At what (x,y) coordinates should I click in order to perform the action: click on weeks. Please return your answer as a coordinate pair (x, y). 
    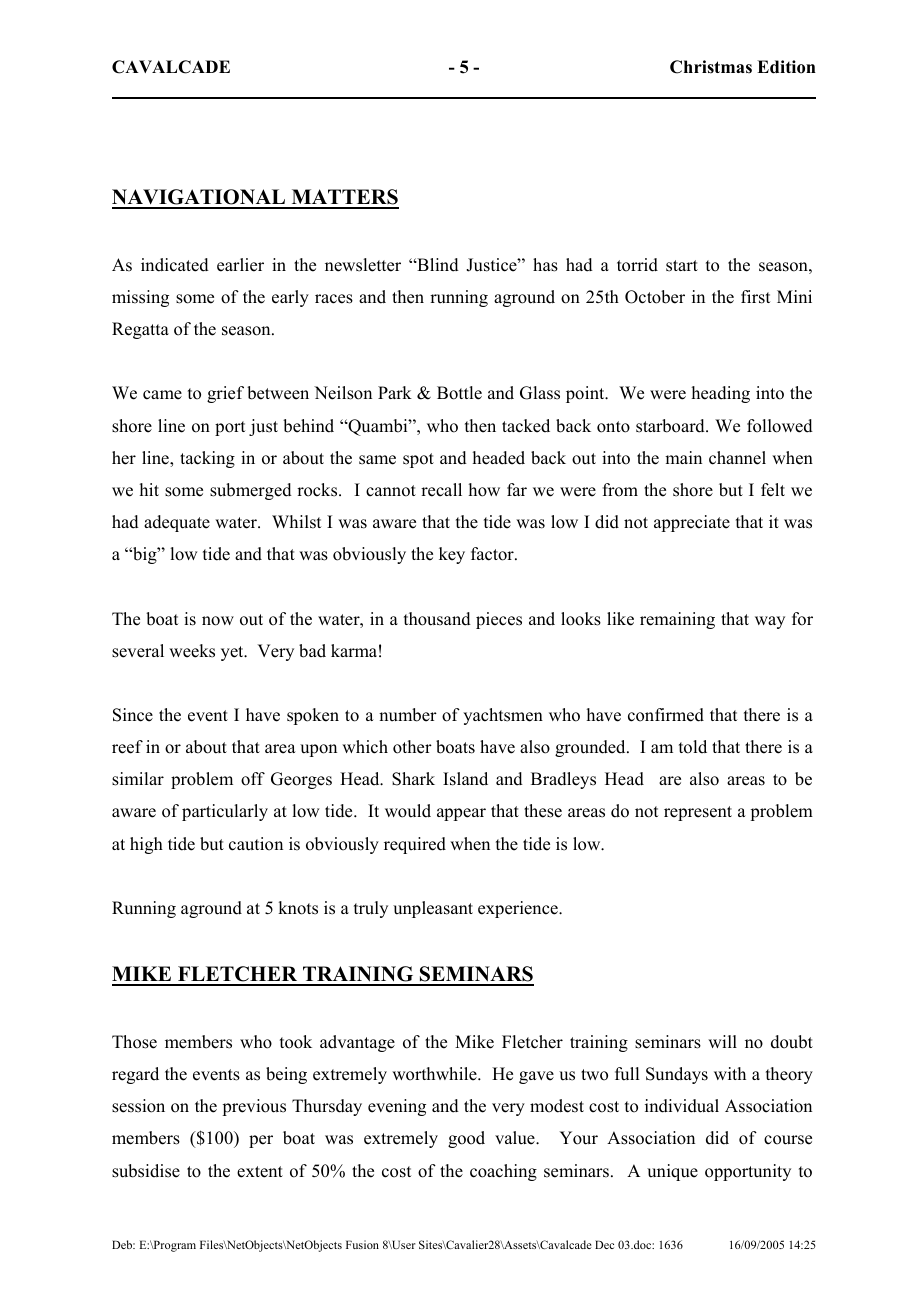
    Looking at the image, I should click on (192, 651).
